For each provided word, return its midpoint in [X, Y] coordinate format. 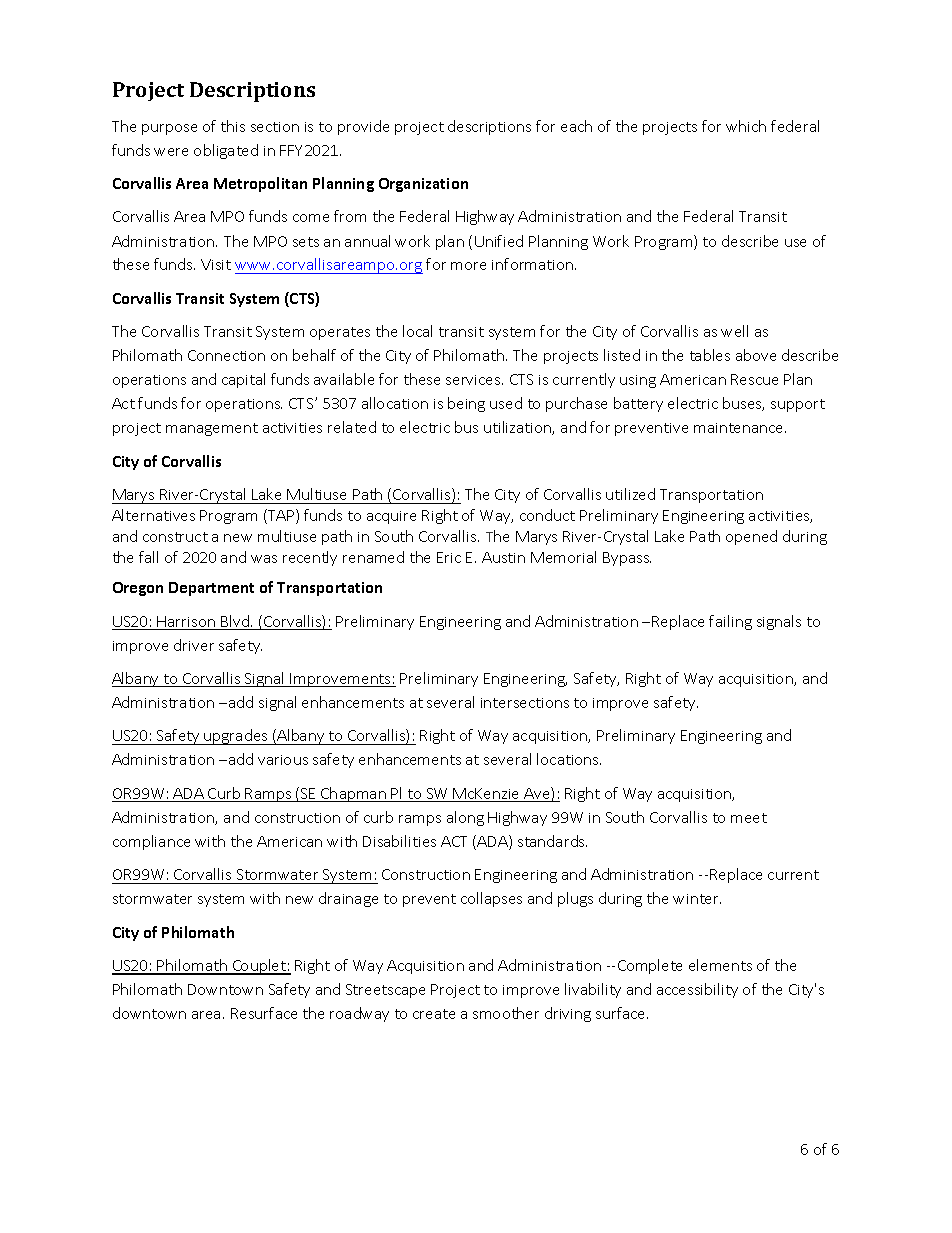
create [434, 1014]
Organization [423, 185]
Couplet [259, 967]
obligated [226, 151]
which [746, 126]
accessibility [697, 990]
